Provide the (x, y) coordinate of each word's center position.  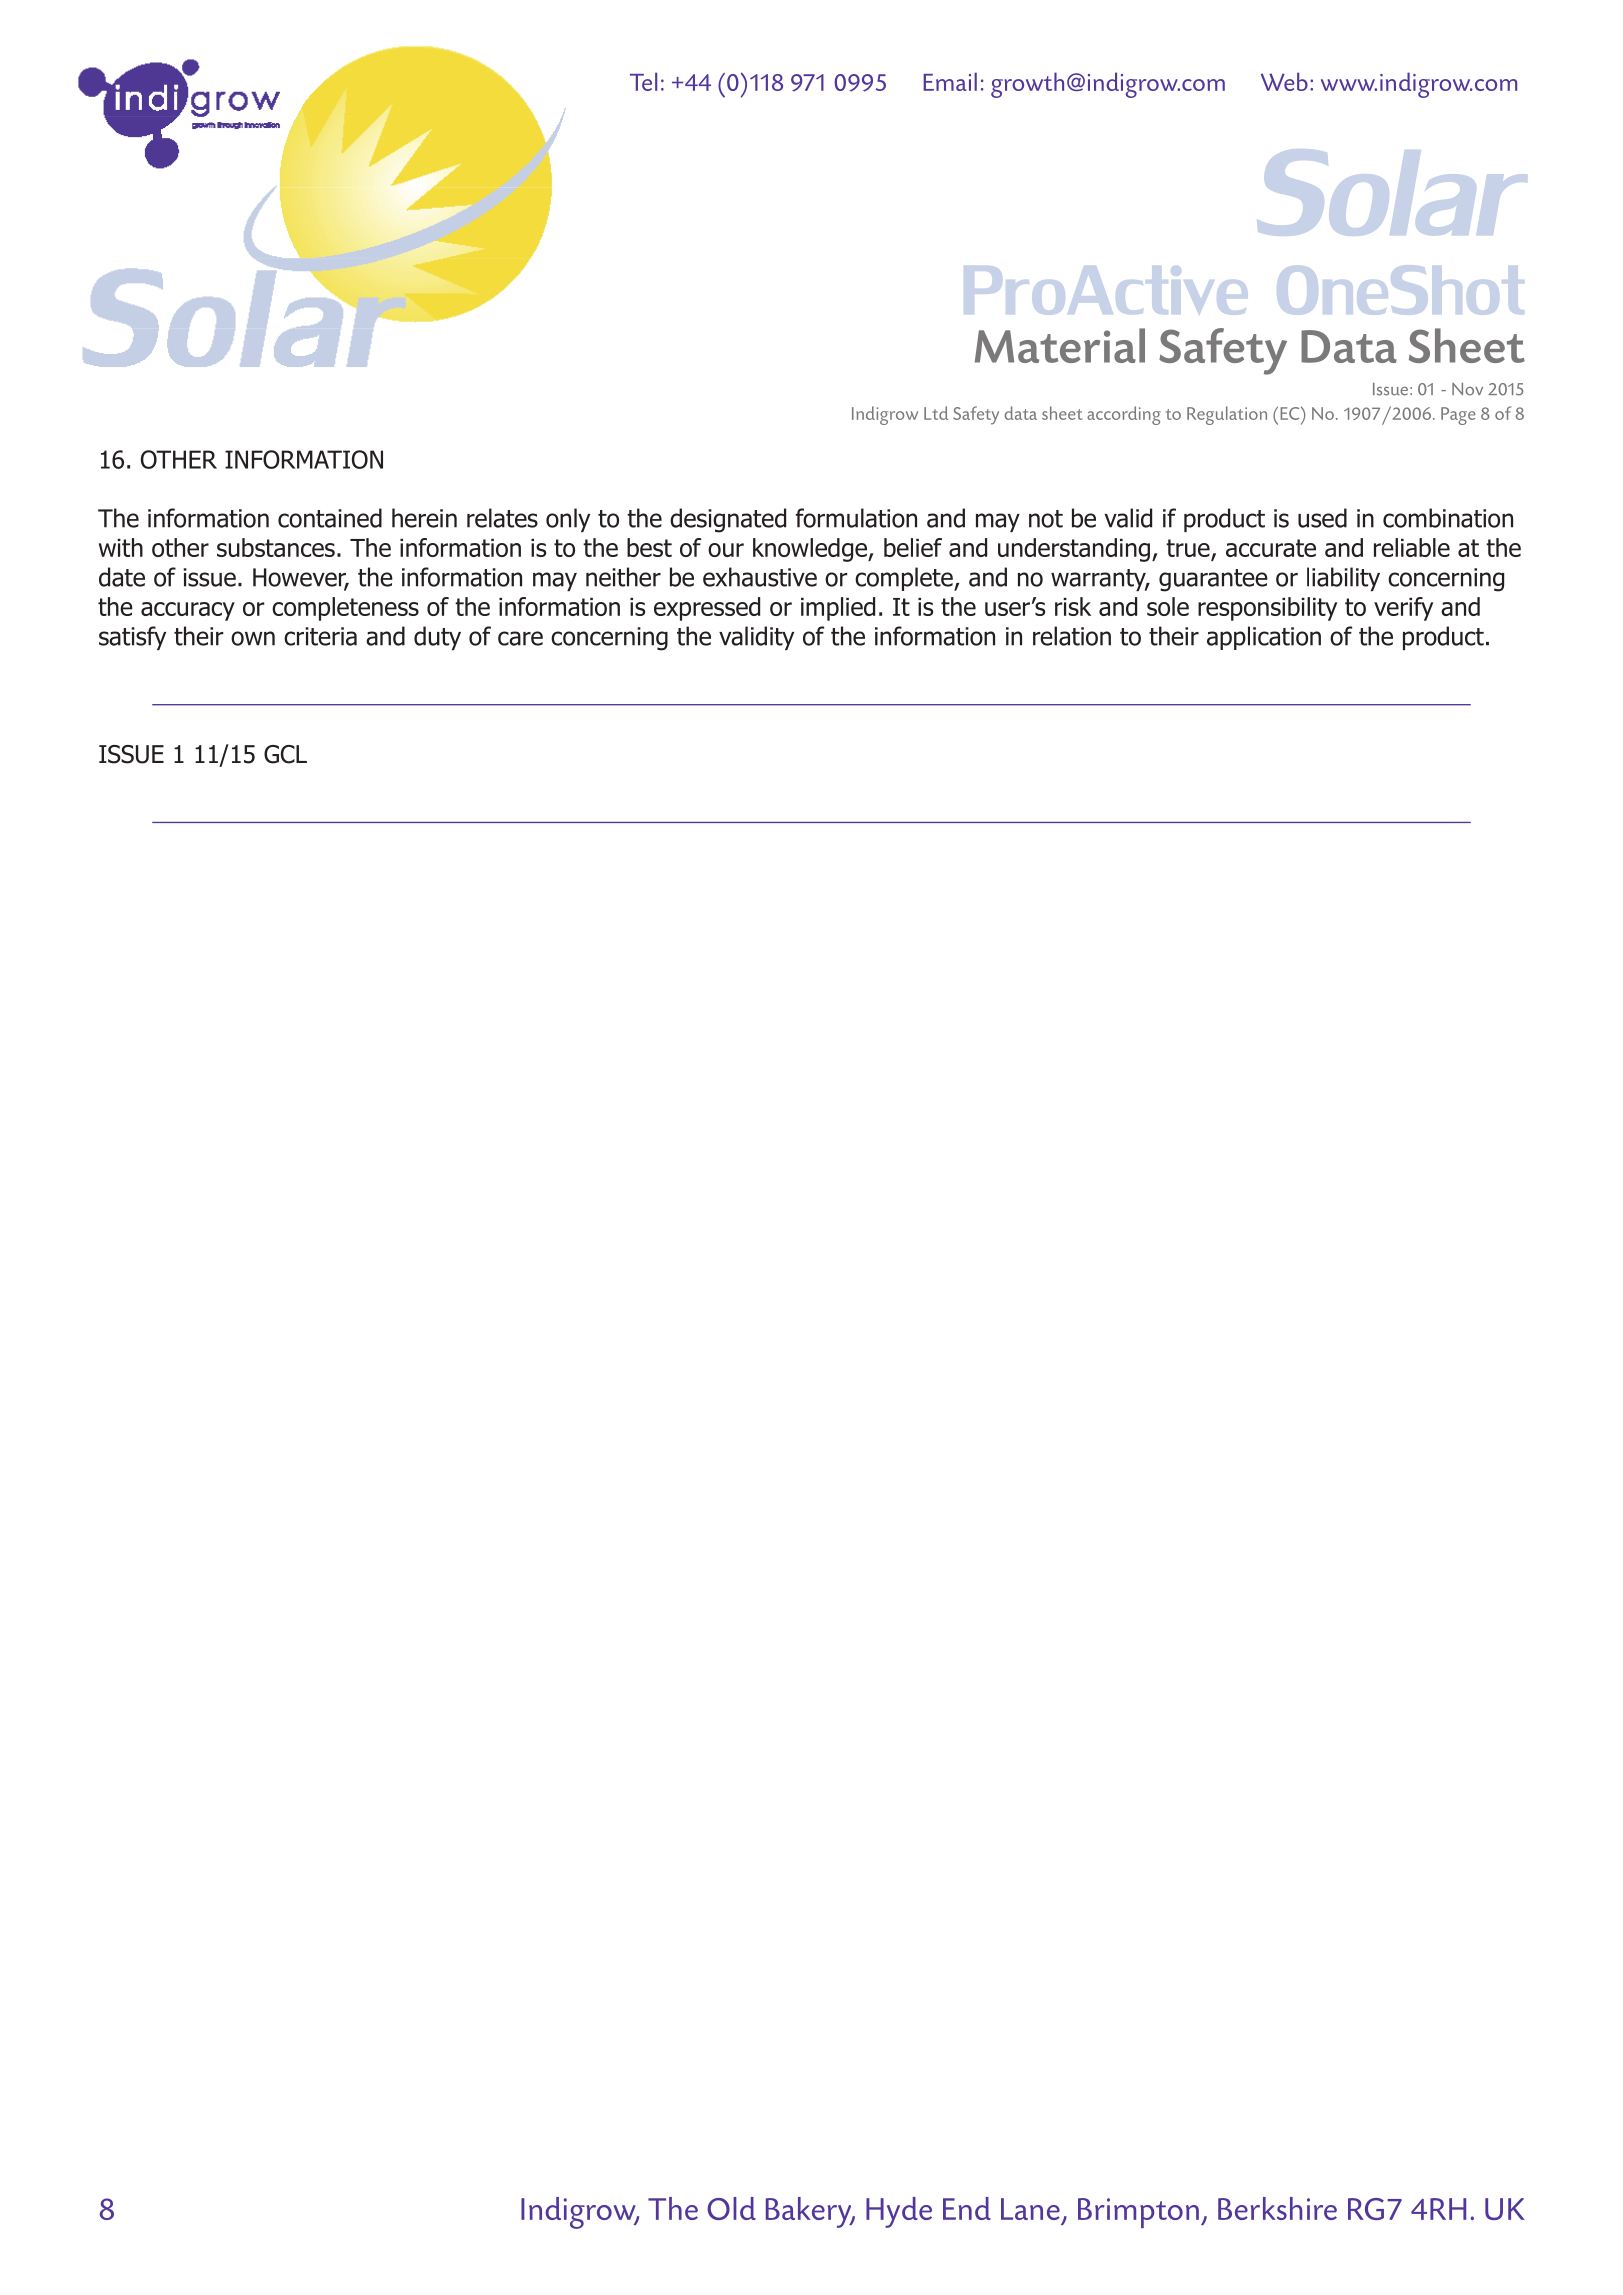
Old (731, 2208)
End (967, 2208)
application (1264, 638)
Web (1284, 81)
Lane (1030, 2209)
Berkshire (1277, 2208)
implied (838, 609)
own (253, 638)
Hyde (899, 2212)
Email (950, 81)
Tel (643, 81)
